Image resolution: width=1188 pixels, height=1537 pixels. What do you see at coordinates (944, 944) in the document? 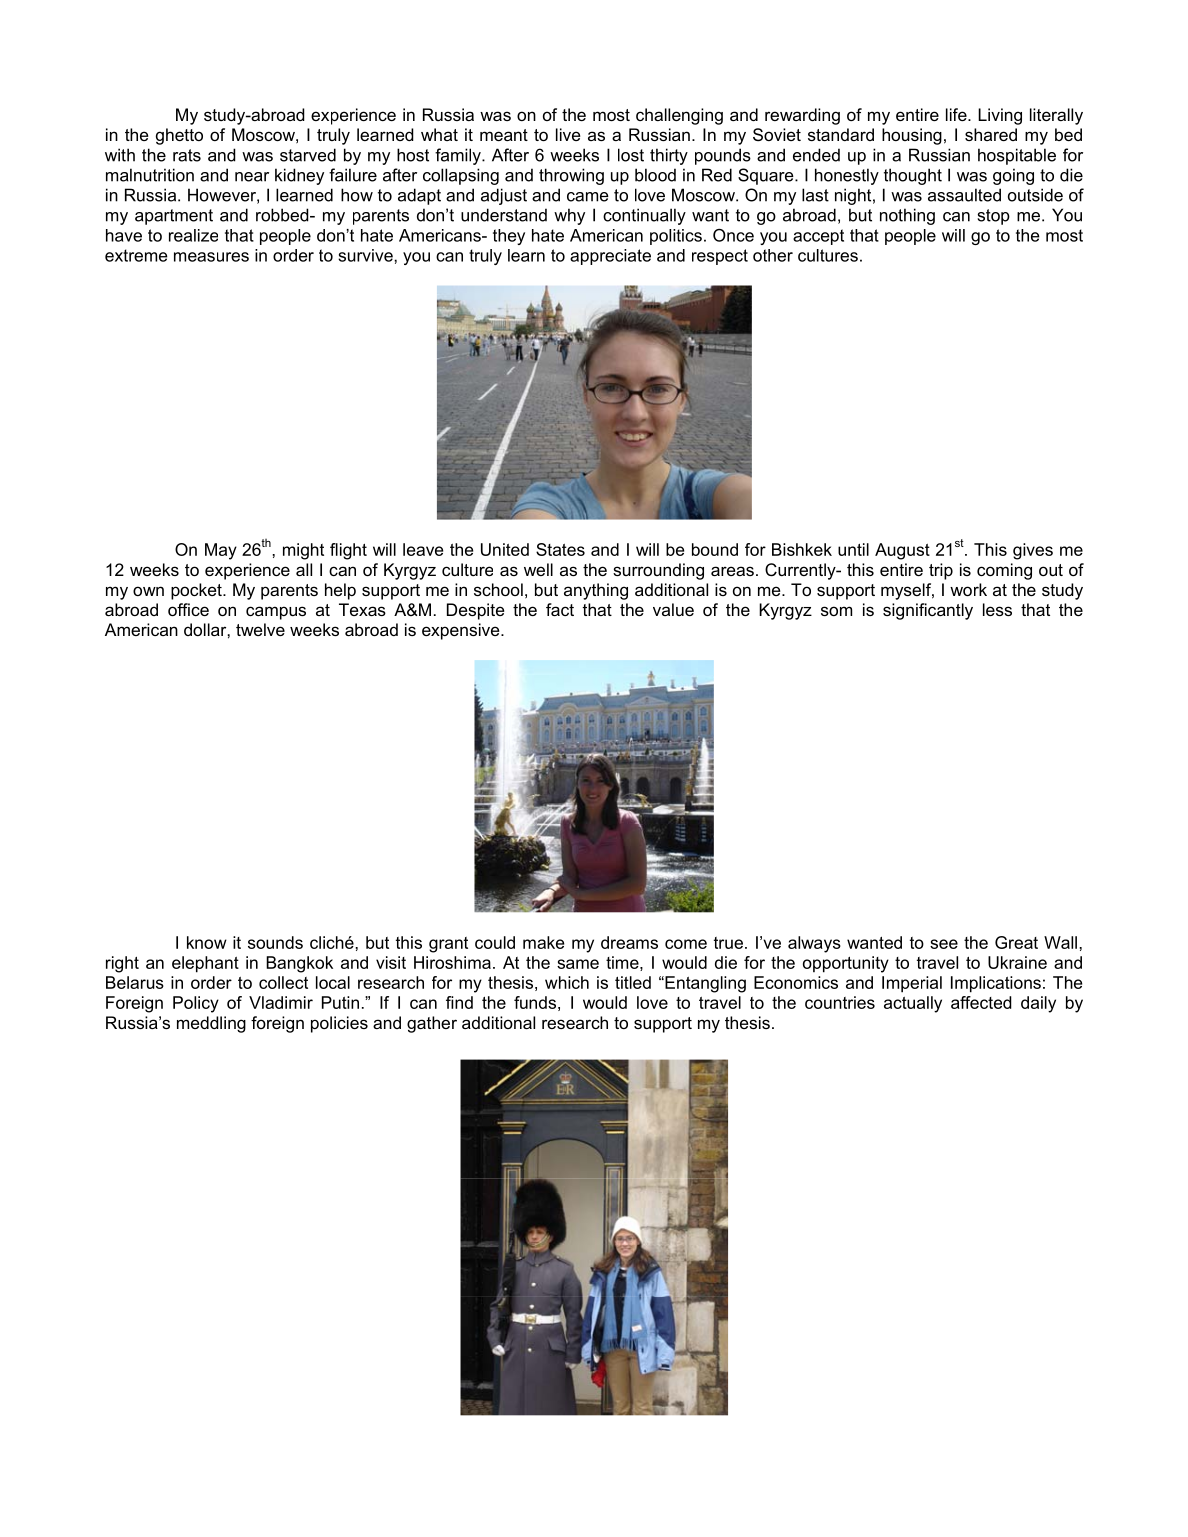
I see `see` at bounding box center [944, 944].
